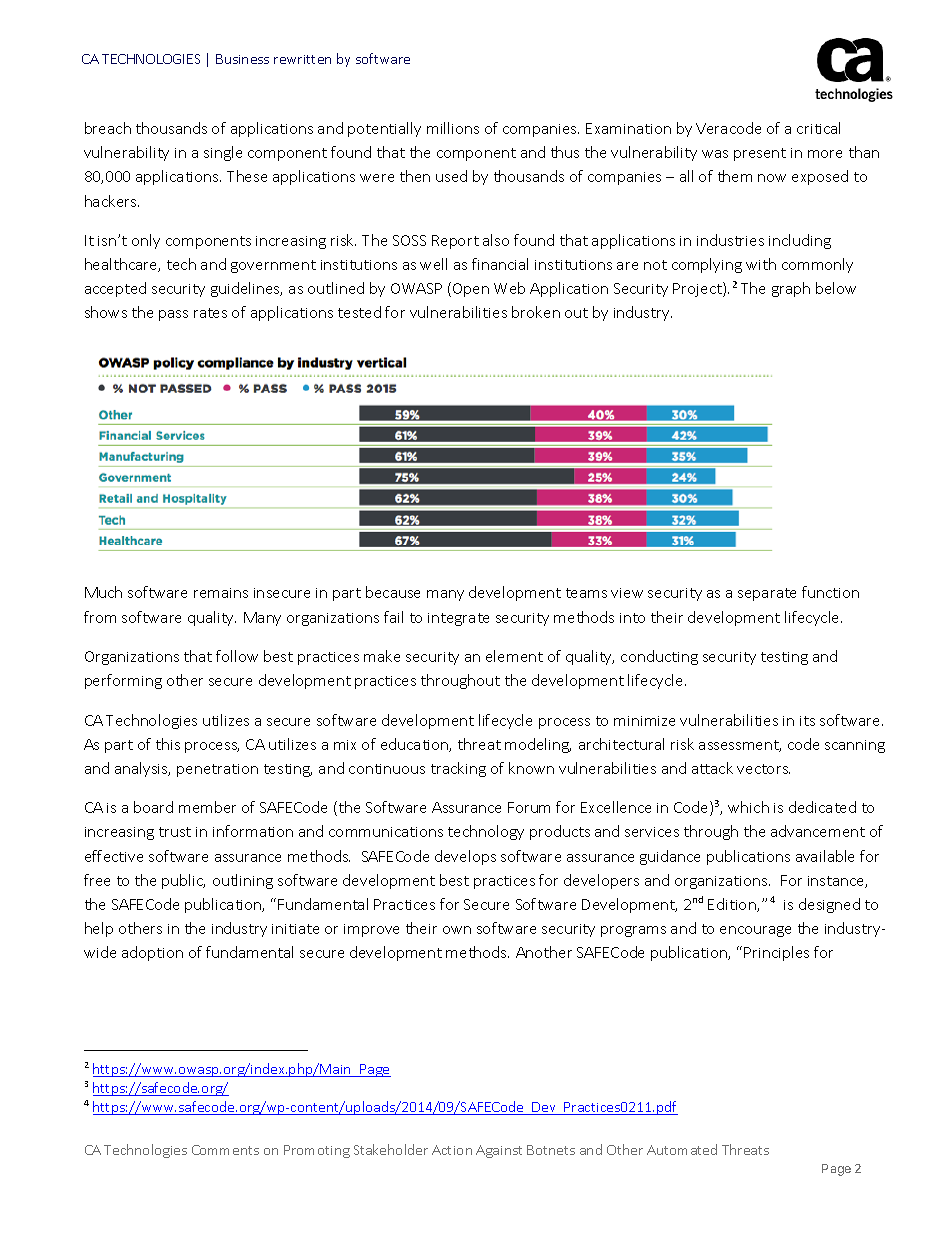 The image size is (952, 1233). Describe the element at coordinates (453, 128) in the document. I see `millions` at that location.
